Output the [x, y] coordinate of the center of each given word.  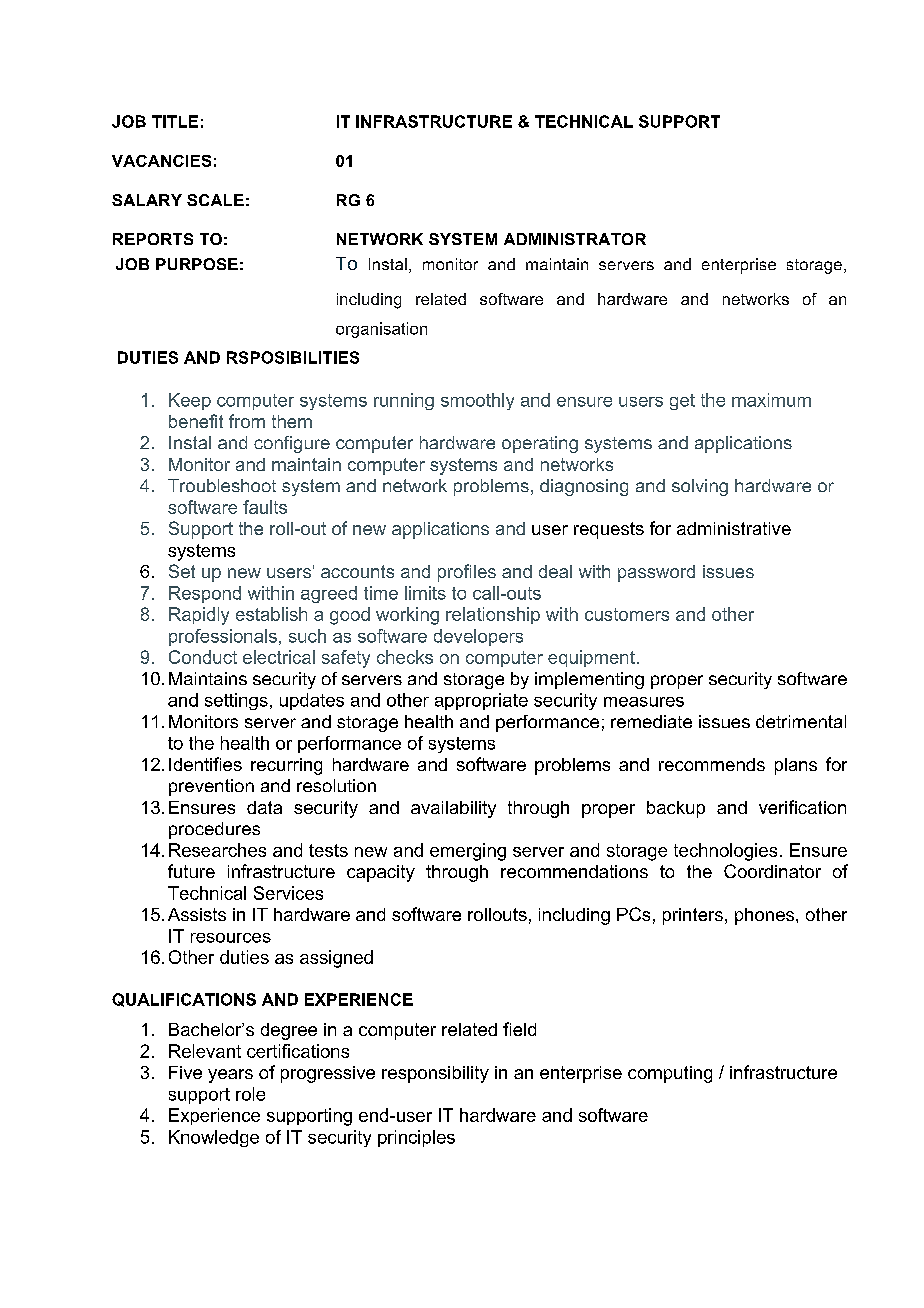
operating [540, 444]
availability [453, 809]
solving [700, 487]
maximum [771, 400]
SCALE [215, 200]
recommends [712, 764]
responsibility [435, 1074]
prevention [211, 787]
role [250, 1094]
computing [670, 1074]
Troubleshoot [222, 485]
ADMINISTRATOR [575, 239]
